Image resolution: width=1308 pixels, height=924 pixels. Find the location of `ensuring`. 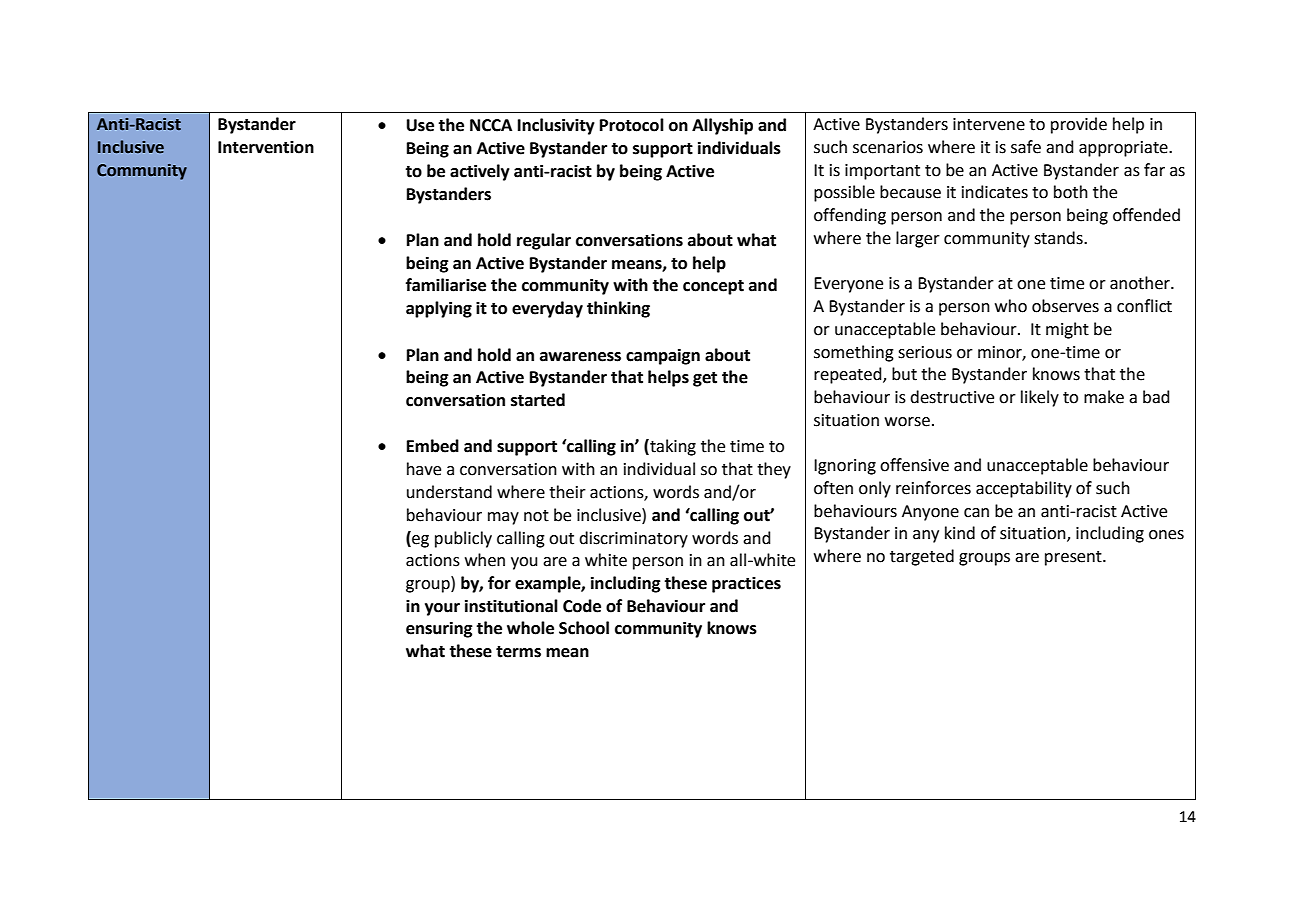

ensuring is located at coordinates (439, 629).
